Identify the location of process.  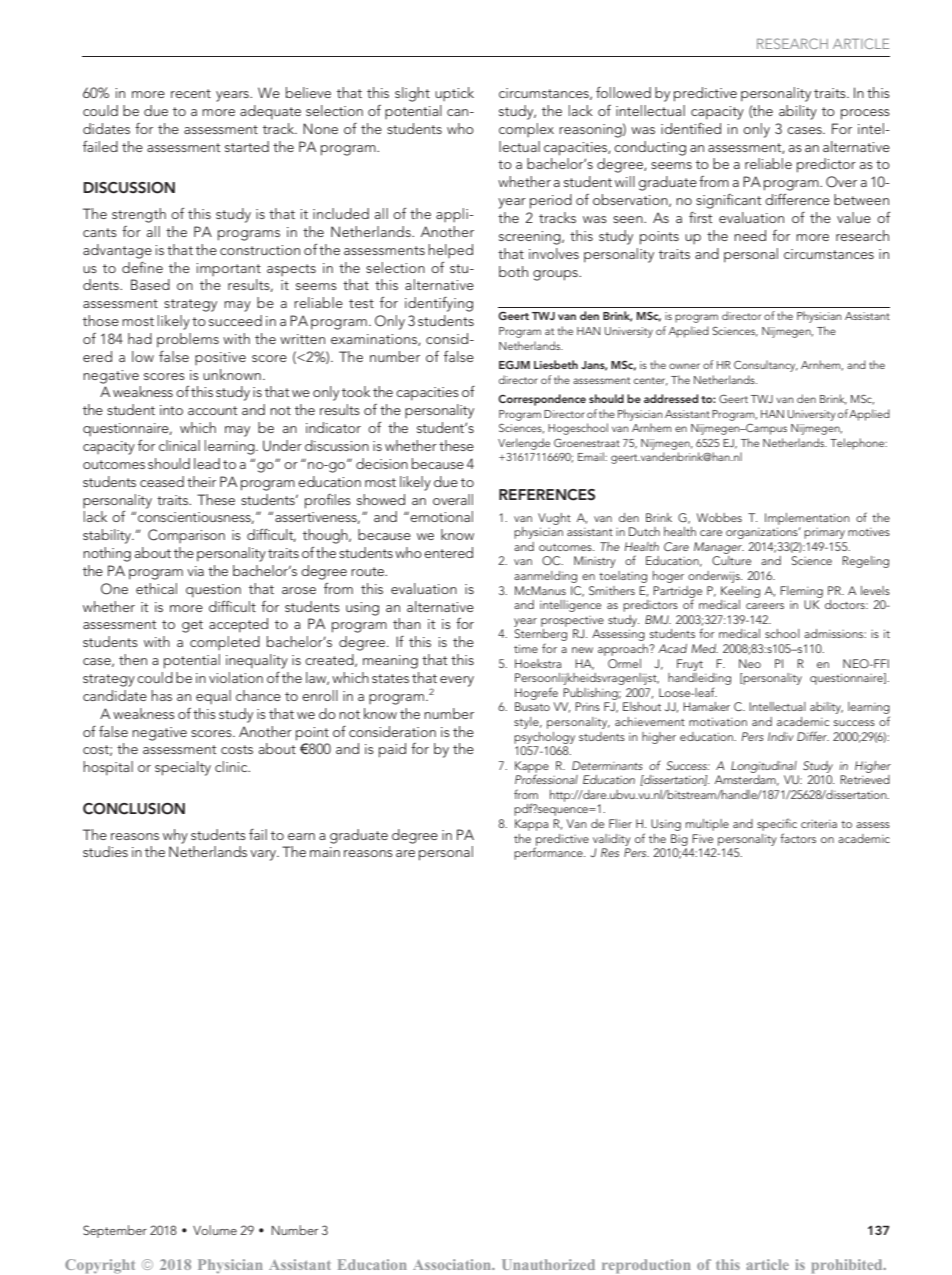
(865, 114).
